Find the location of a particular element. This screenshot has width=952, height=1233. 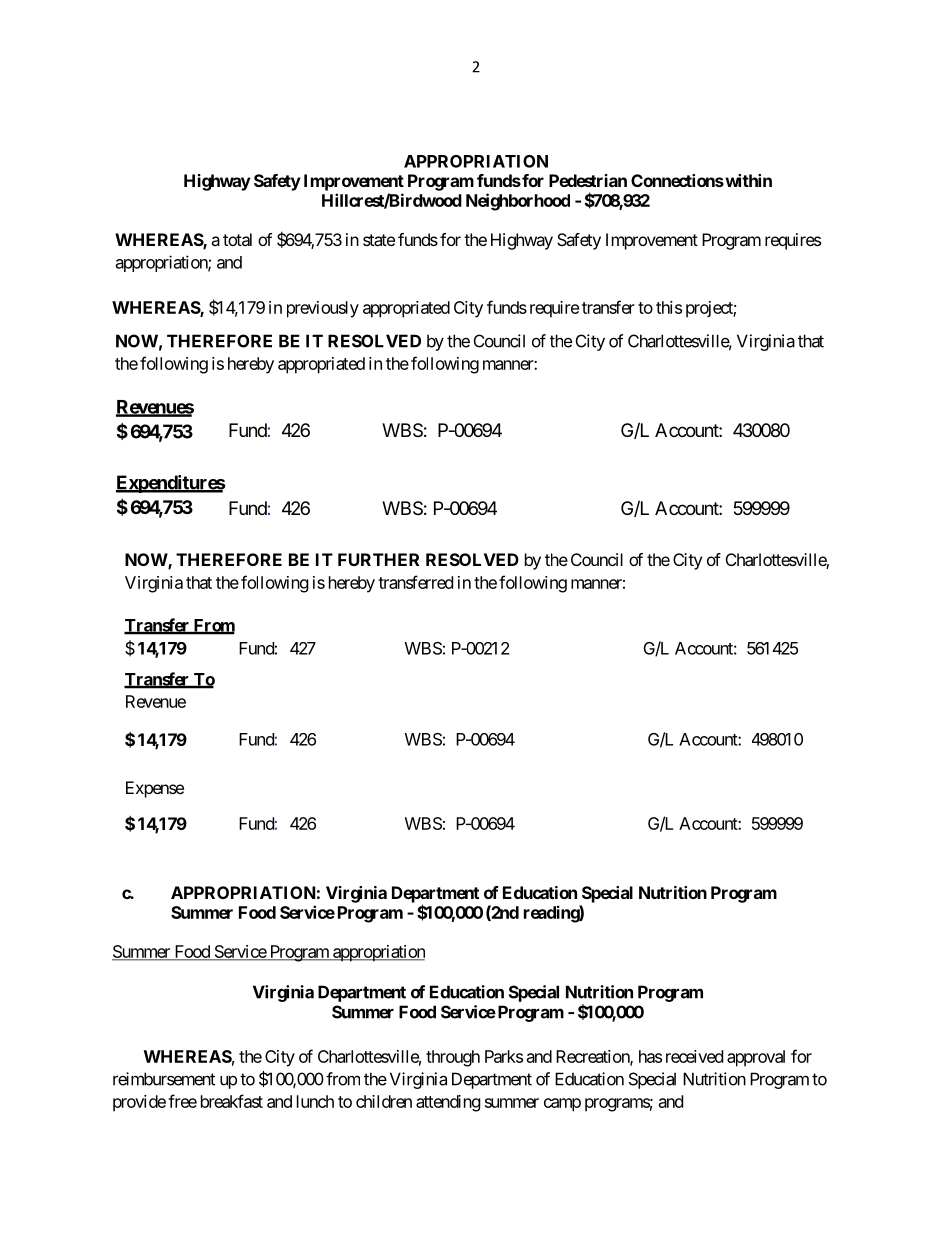

total is located at coordinates (237, 239).
